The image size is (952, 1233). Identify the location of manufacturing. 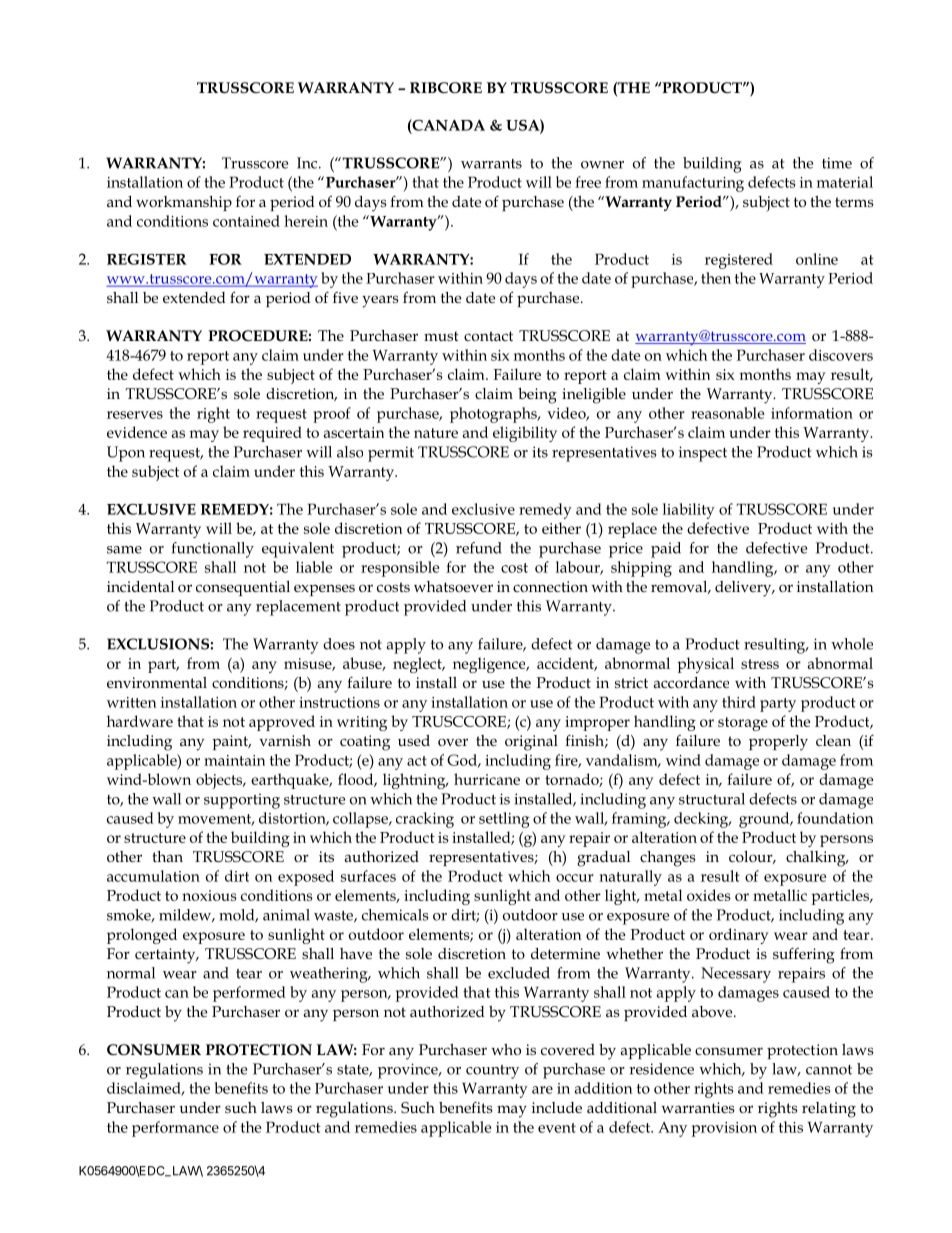
(693, 184).
